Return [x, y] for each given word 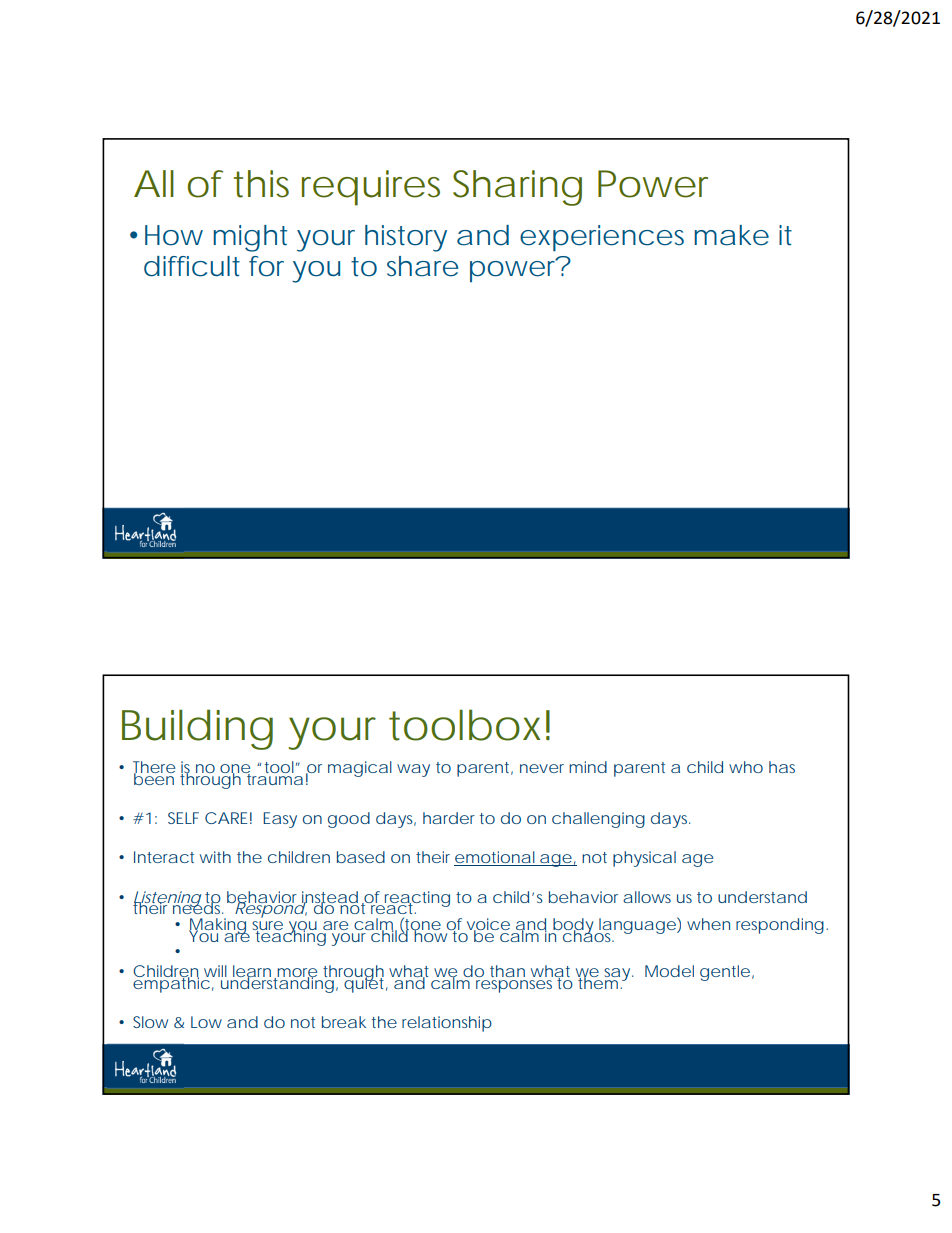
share [422, 266]
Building [197, 729]
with [215, 857]
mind [588, 767]
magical [360, 769]
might [250, 238]
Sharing [517, 188]
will [215, 971]
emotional [496, 858]
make [731, 235]
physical [644, 859]
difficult [192, 266]
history [406, 238]
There [154, 768]
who [746, 767]
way [413, 770]
